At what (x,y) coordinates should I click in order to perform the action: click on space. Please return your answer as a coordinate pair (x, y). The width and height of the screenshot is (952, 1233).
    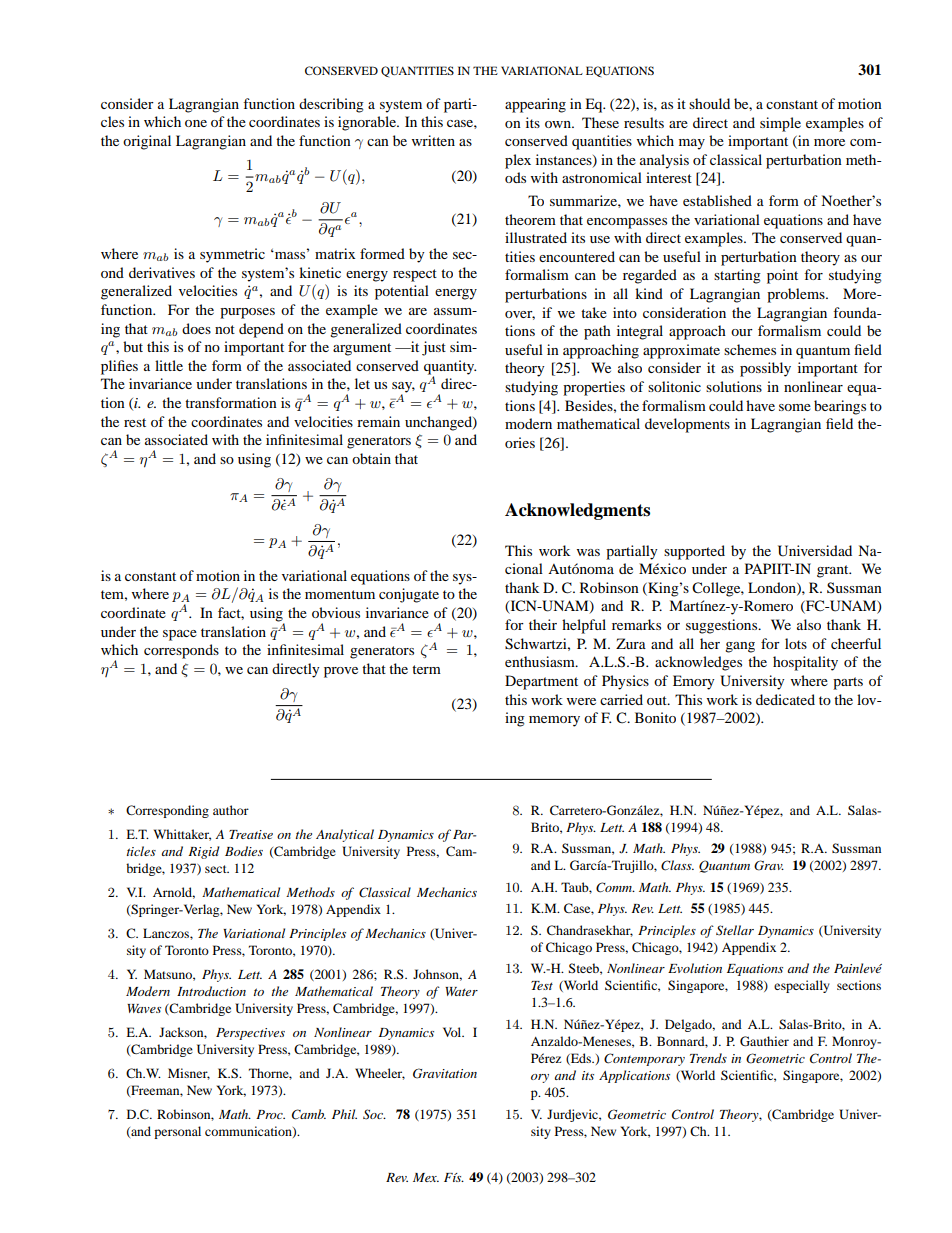
    Looking at the image, I should click on (180, 635).
